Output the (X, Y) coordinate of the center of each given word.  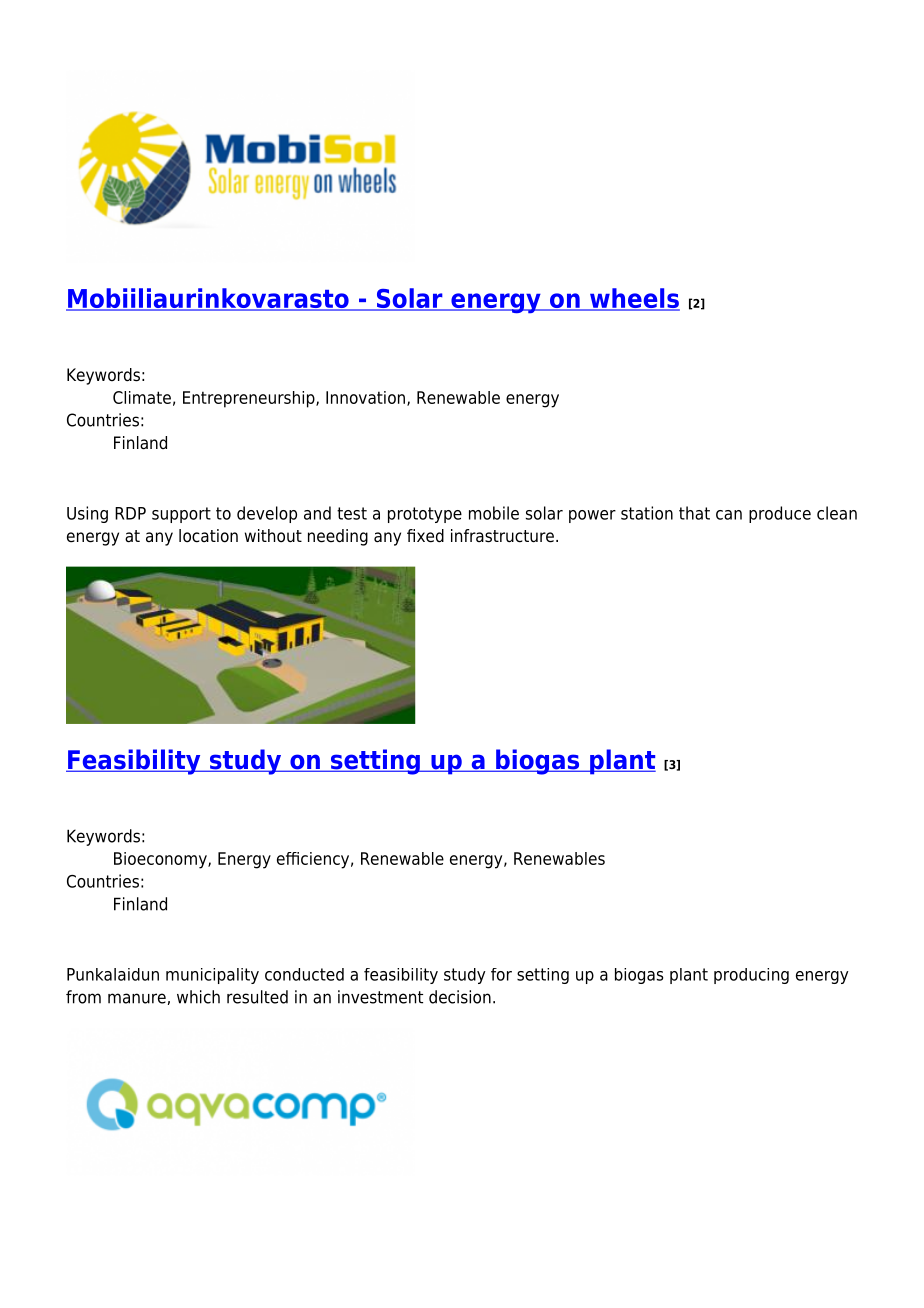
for (501, 974)
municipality (212, 976)
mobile (494, 513)
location (208, 536)
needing (338, 537)
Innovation (365, 397)
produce (780, 514)
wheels (634, 299)
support (181, 515)
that (694, 513)
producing (751, 976)
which (198, 997)
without (273, 536)
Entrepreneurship (250, 399)
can (729, 515)
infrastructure (502, 536)
